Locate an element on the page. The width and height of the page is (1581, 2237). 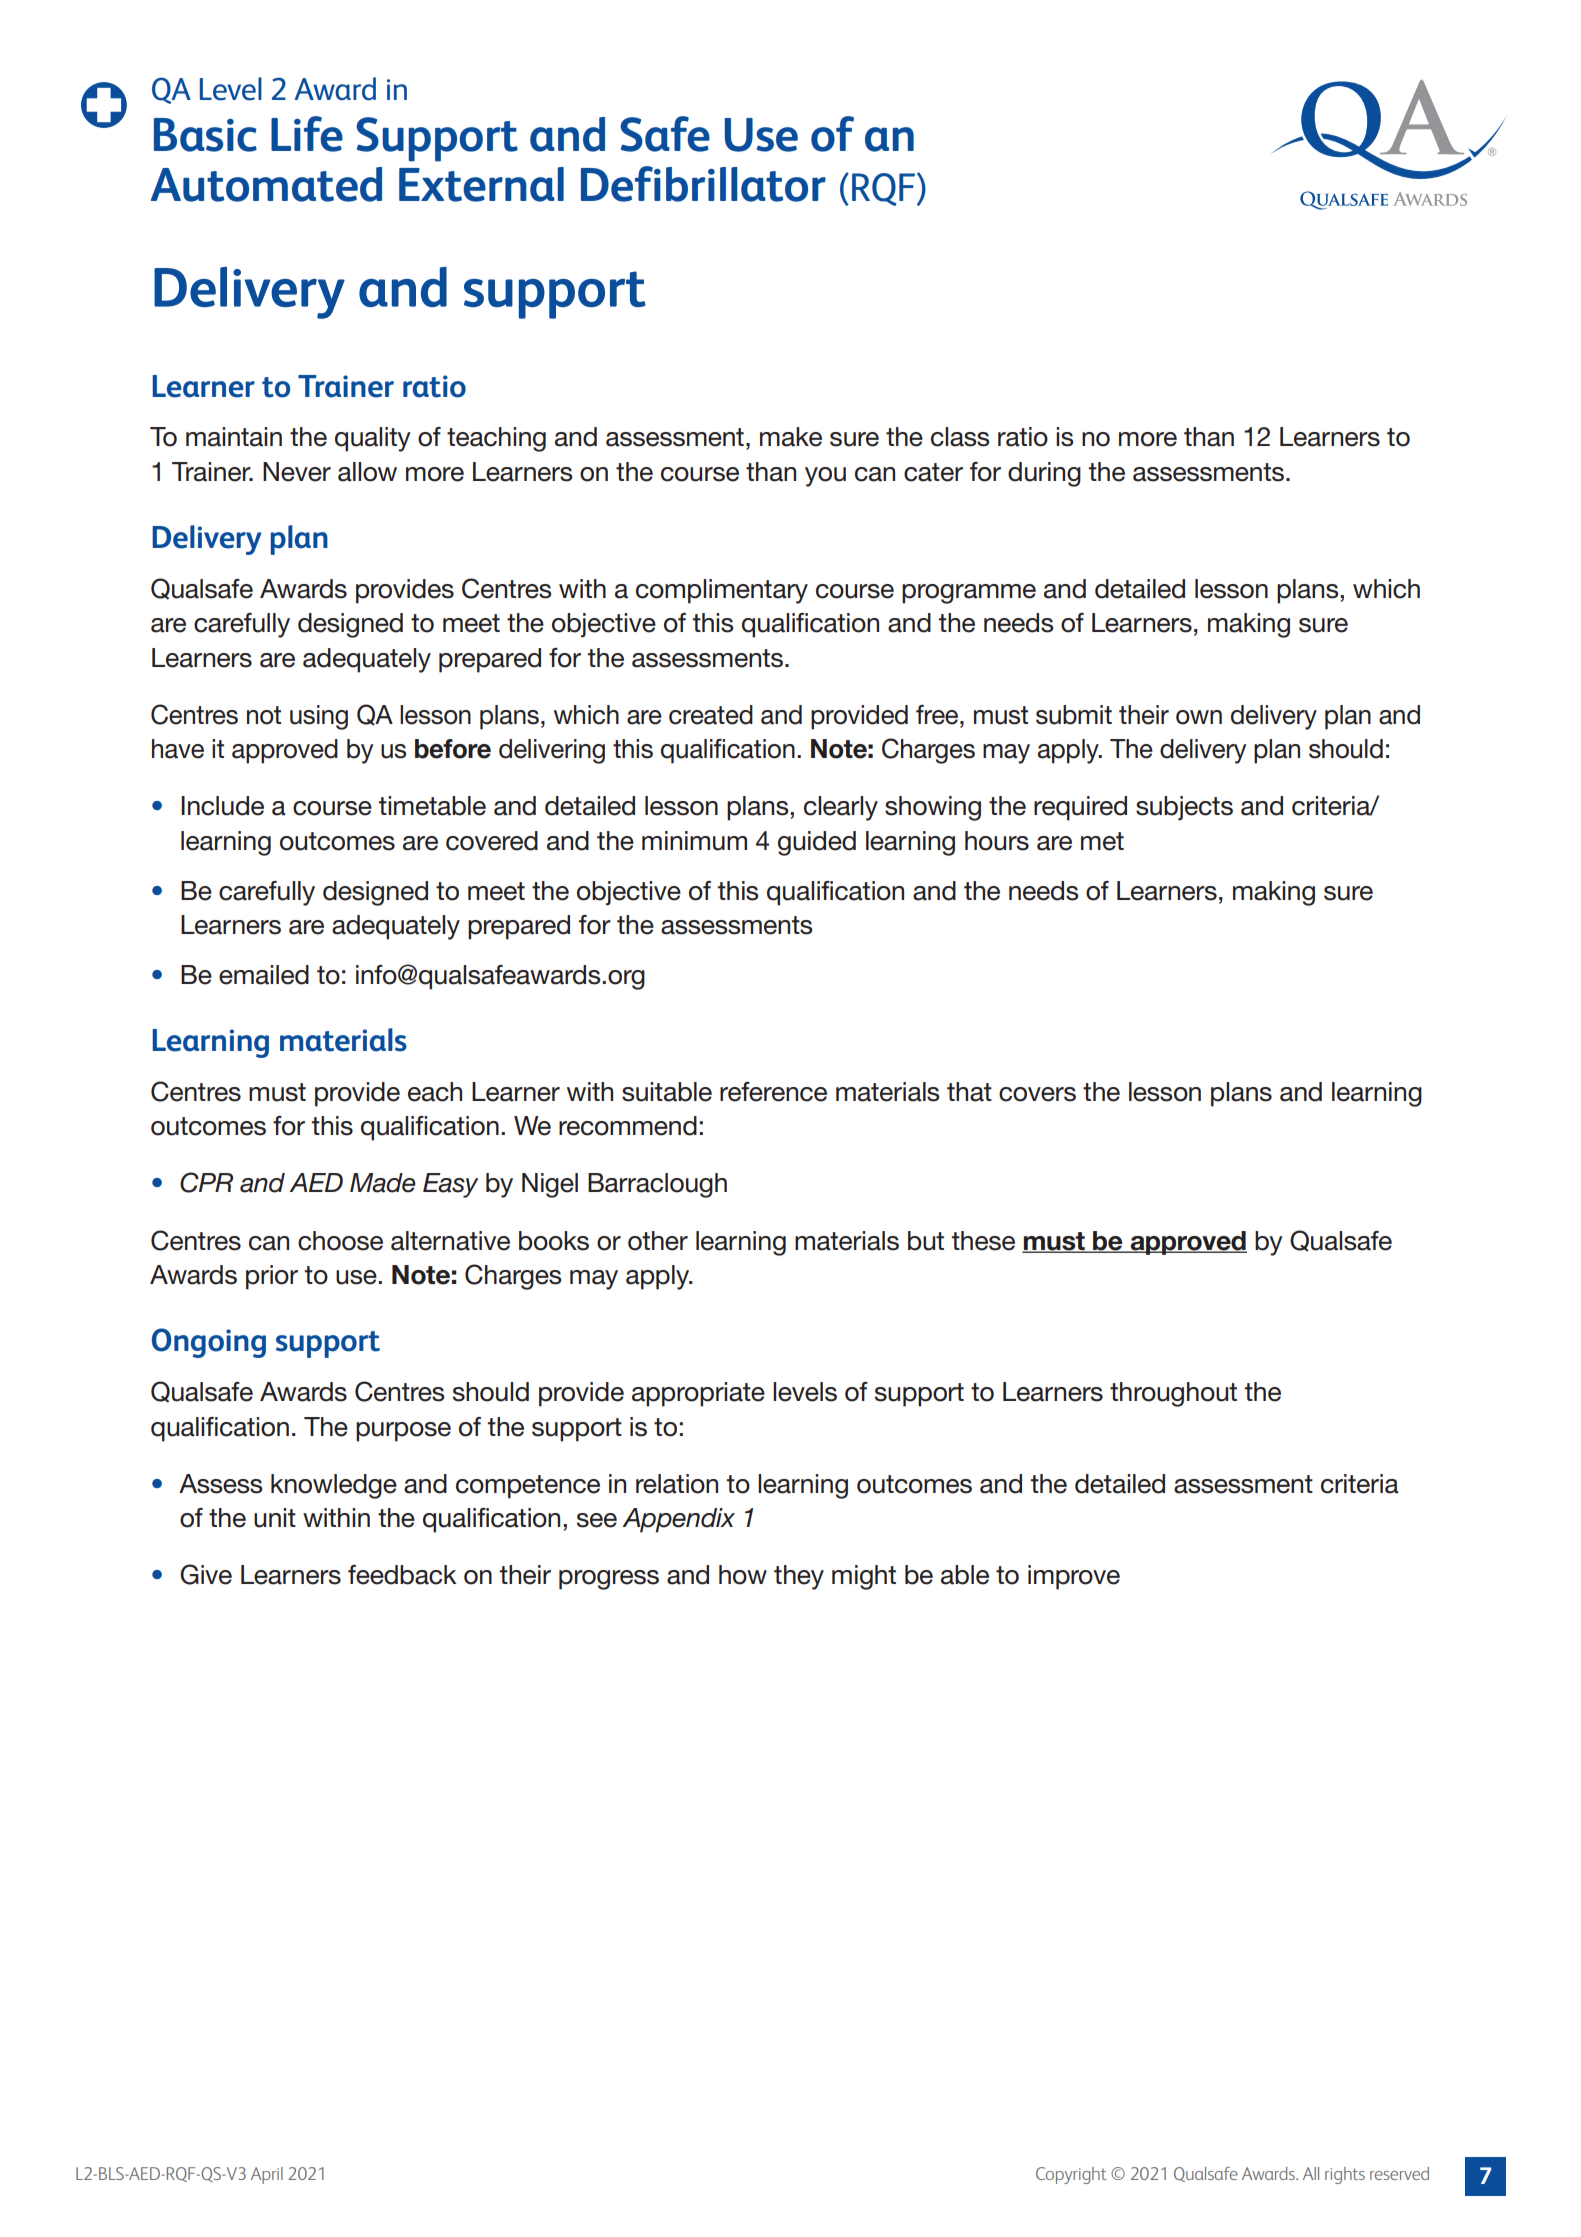
throughout is located at coordinates (1173, 1394).
